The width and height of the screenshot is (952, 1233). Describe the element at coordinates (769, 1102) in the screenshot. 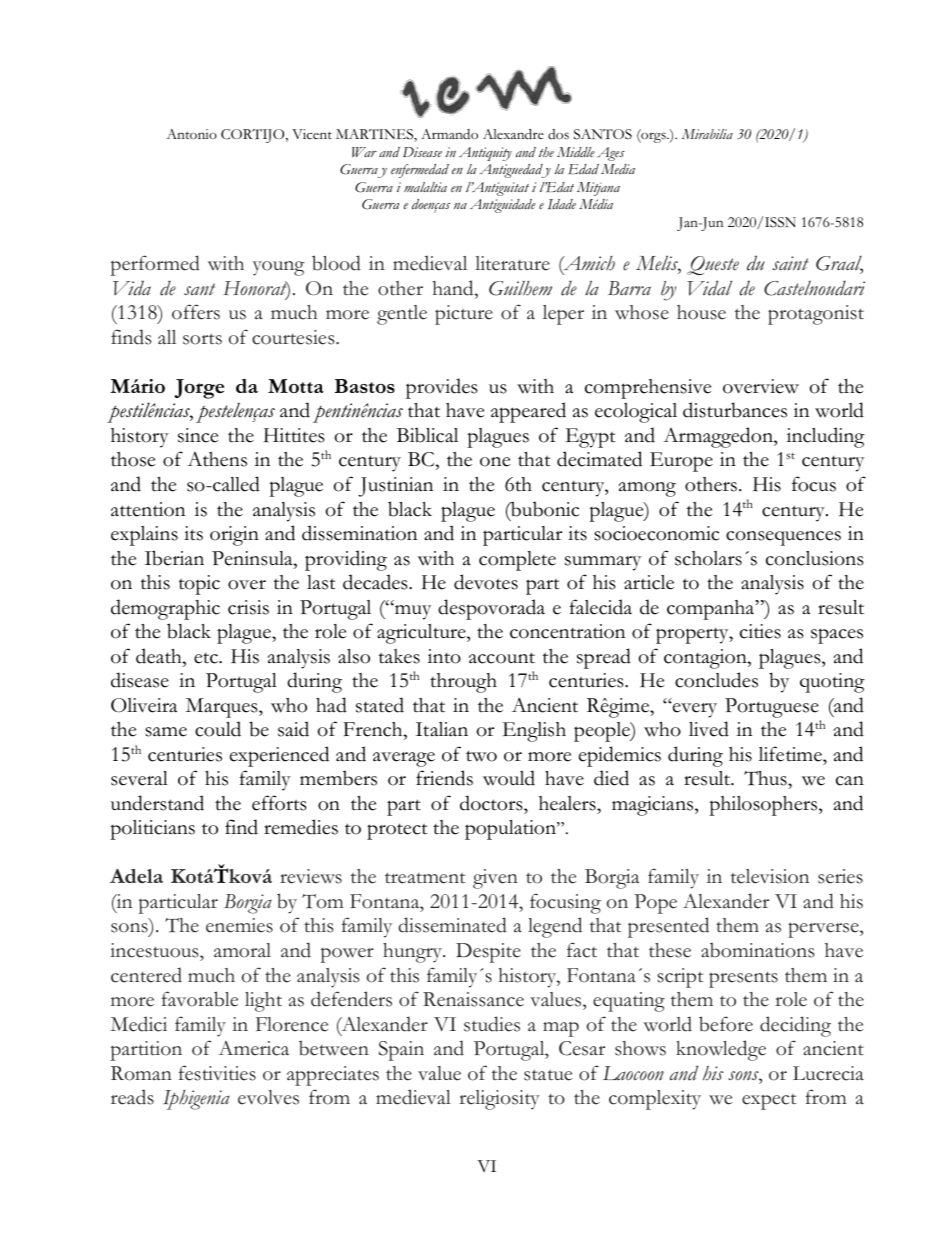

I see `expect` at that location.
